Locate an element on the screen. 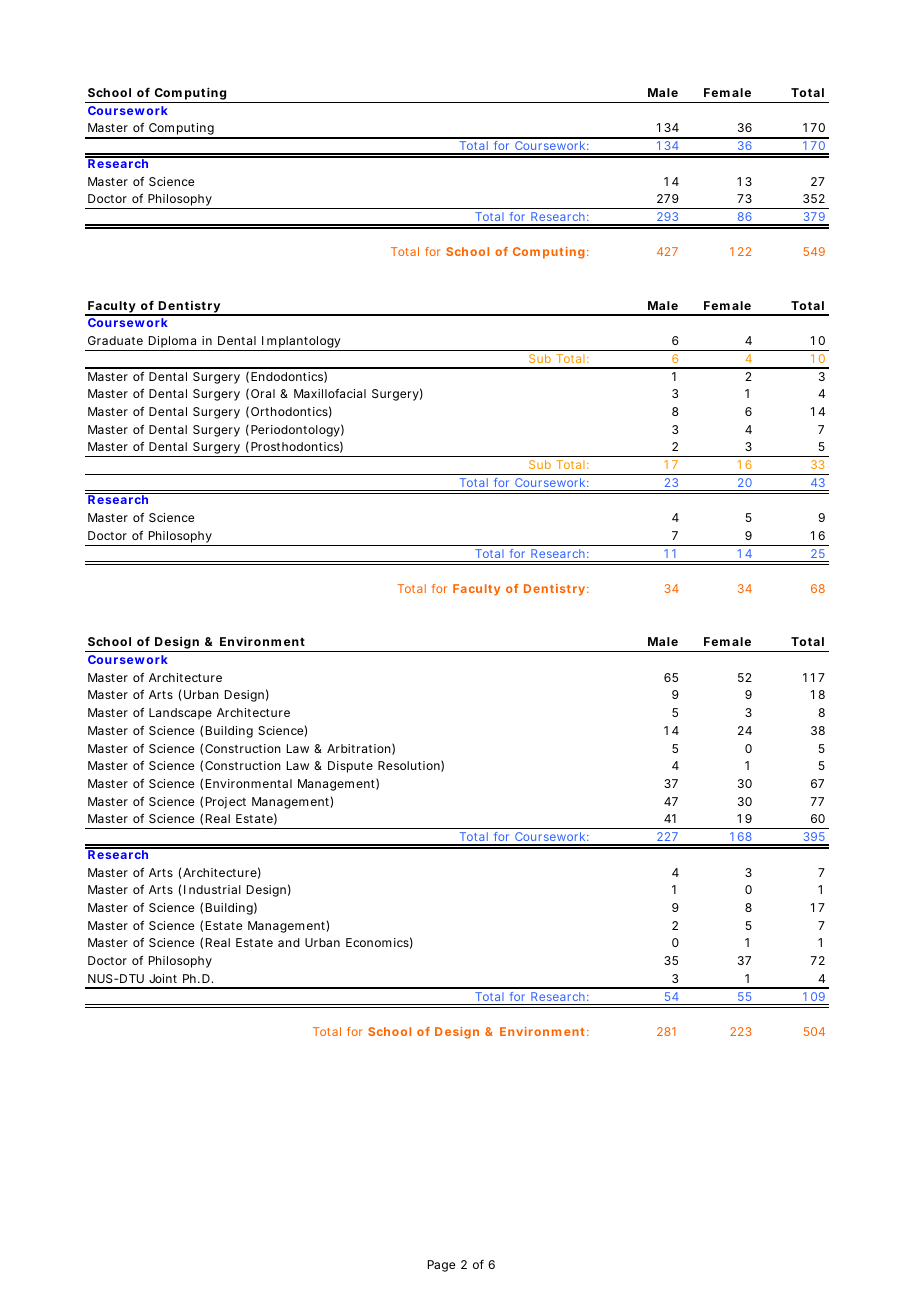 The image size is (924, 1308). Oral is located at coordinates (263, 393).
